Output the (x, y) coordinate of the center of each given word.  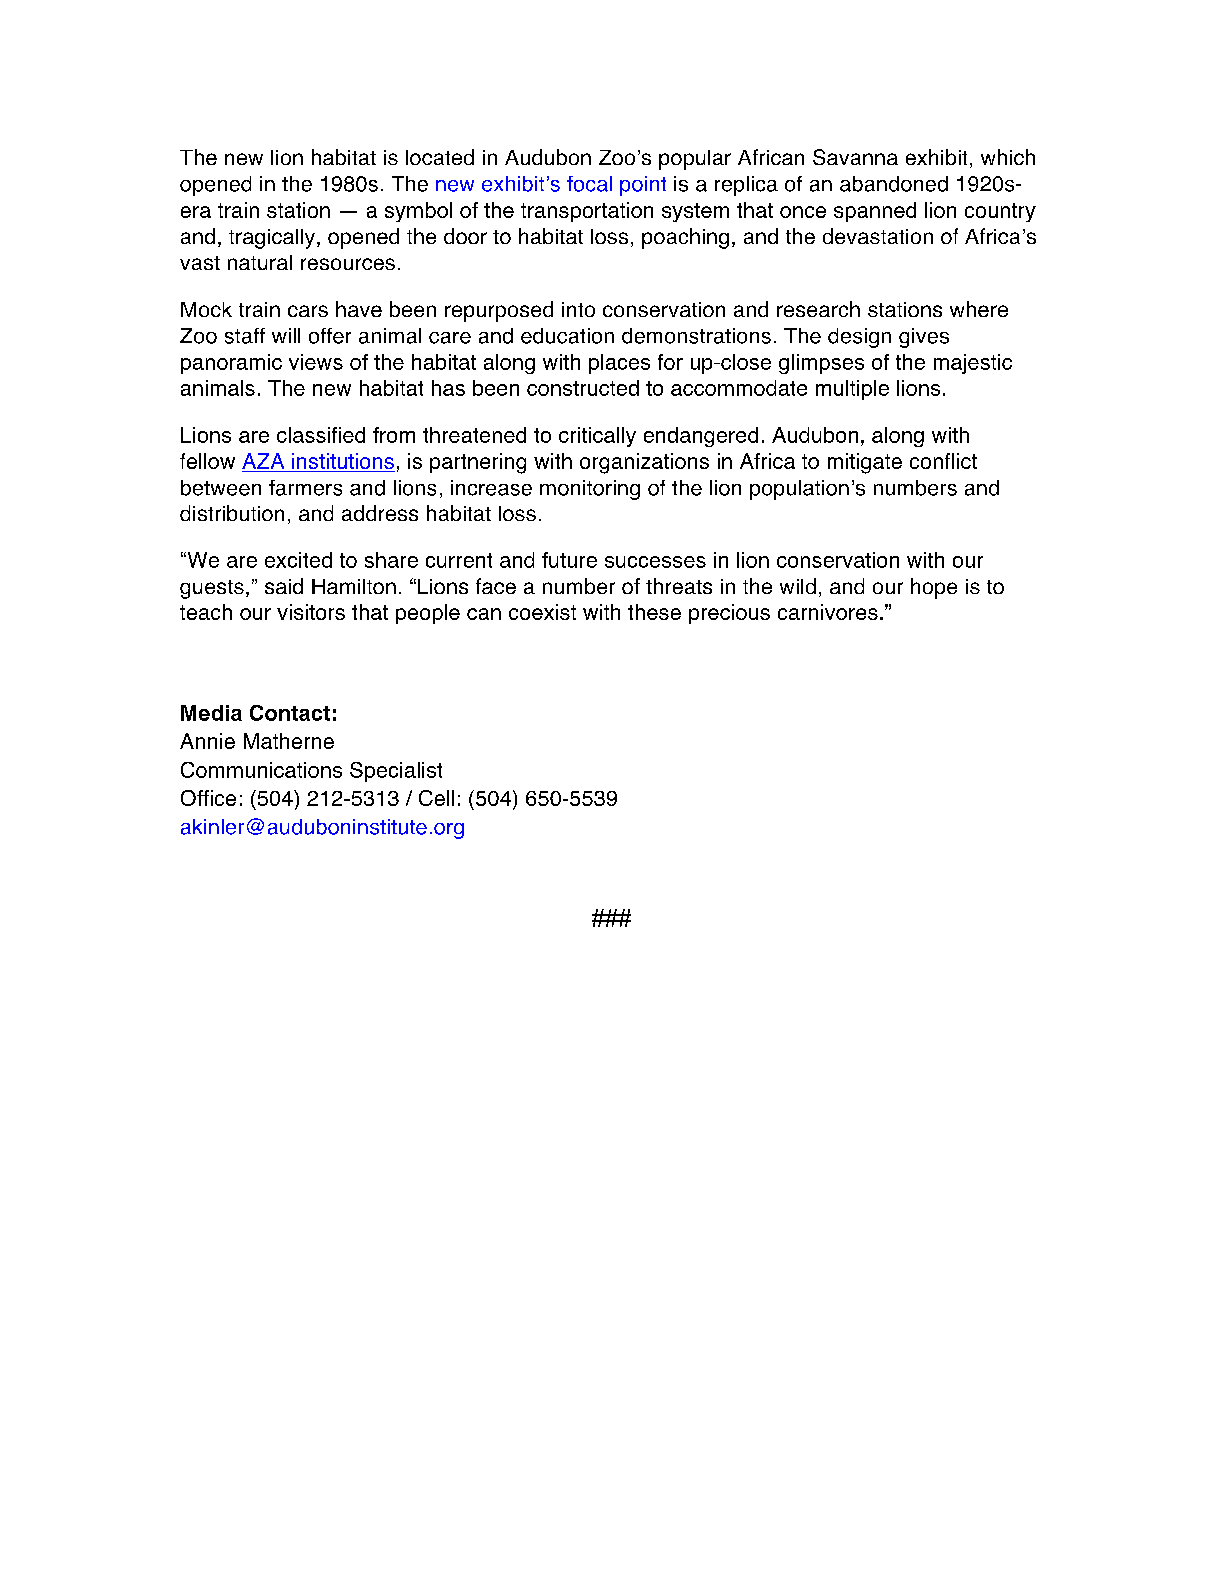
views (316, 362)
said (284, 586)
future (569, 560)
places (619, 364)
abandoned (894, 184)
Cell (436, 798)
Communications (261, 770)
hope (934, 588)
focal (589, 184)
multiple (852, 390)
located (440, 157)
